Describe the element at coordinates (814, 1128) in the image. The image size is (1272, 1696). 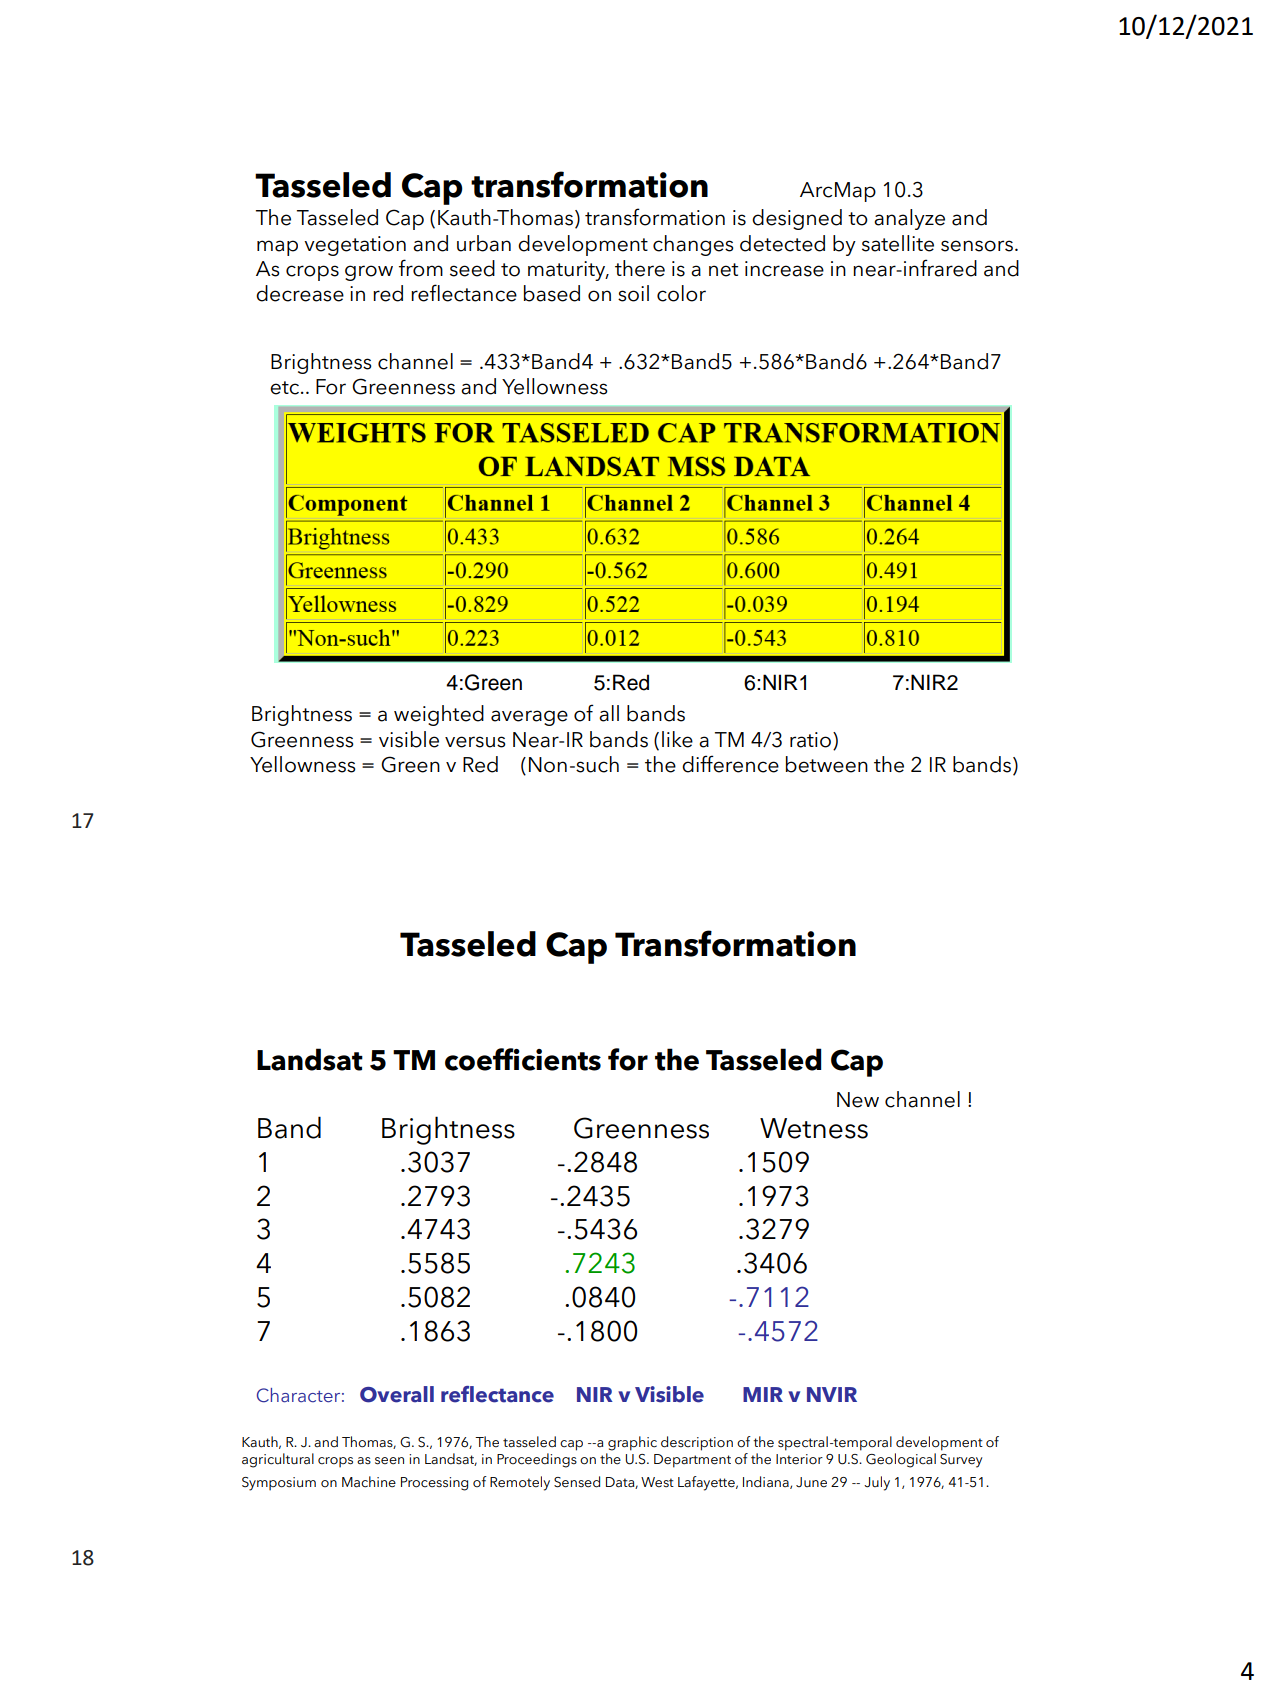
I see `Wetness` at that location.
